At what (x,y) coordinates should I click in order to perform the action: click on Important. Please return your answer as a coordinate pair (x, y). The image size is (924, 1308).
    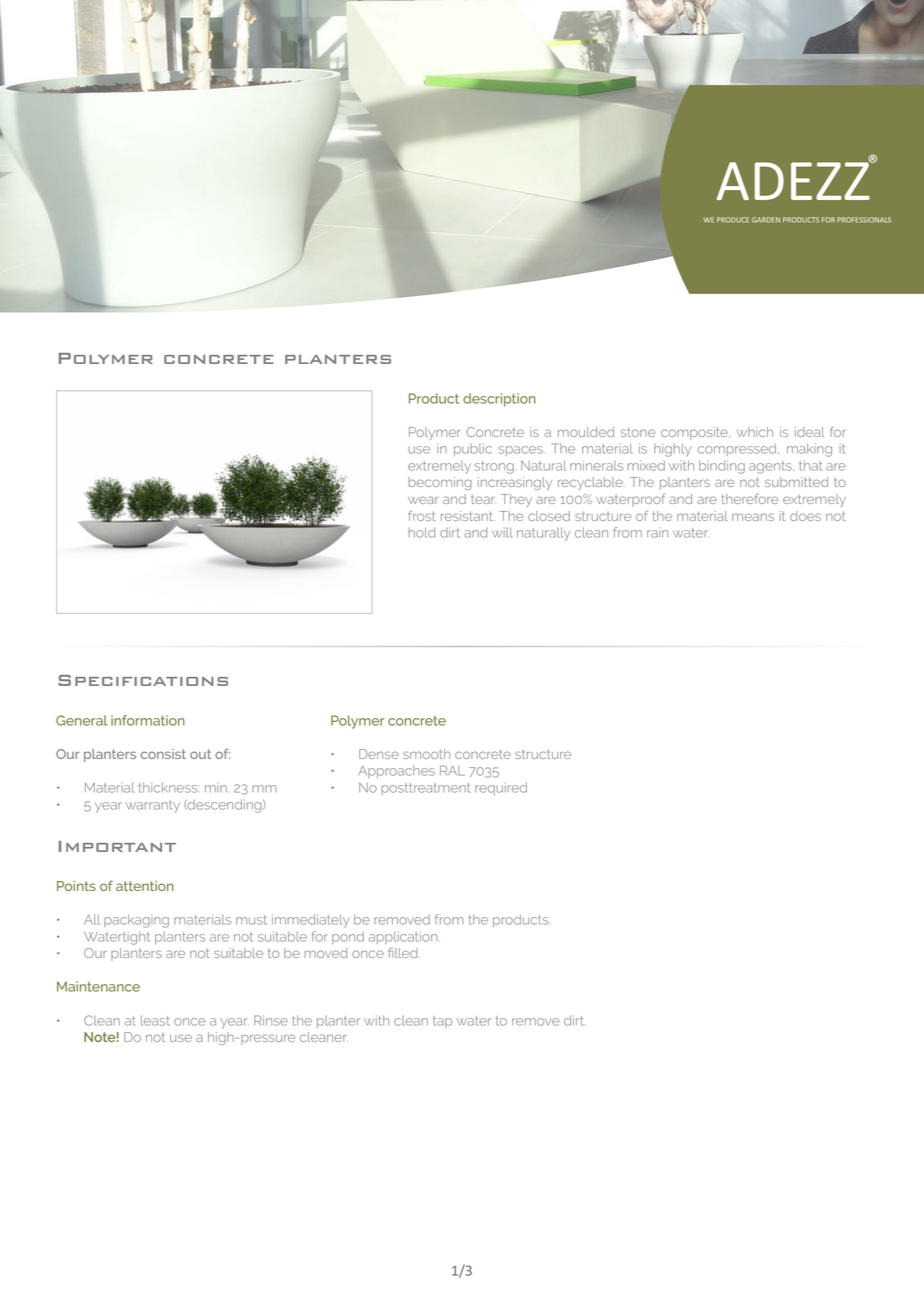
    Looking at the image, I should click on (117, 846).
